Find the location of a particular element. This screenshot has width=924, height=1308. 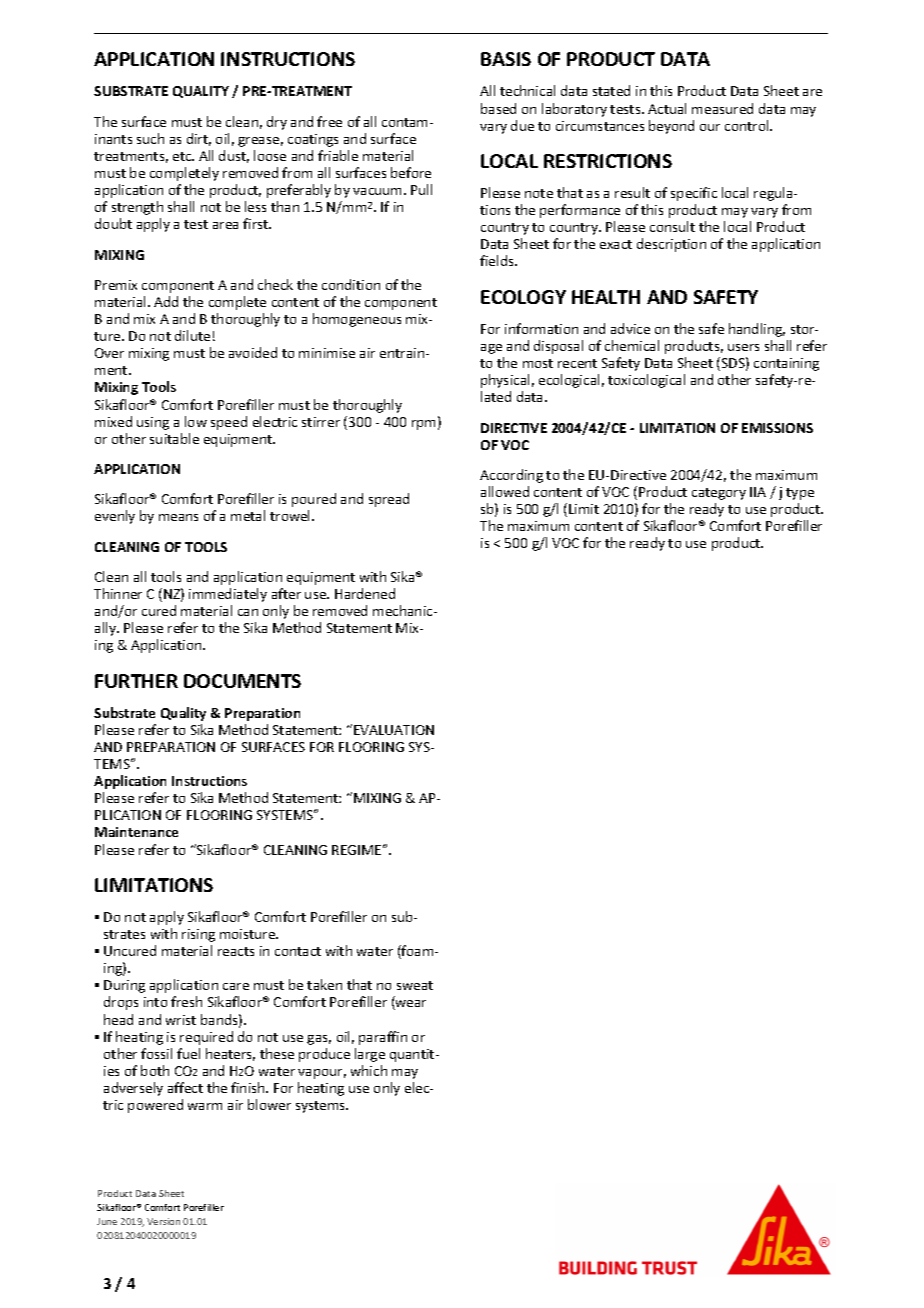

etc is located at coordinates (183, 156).
